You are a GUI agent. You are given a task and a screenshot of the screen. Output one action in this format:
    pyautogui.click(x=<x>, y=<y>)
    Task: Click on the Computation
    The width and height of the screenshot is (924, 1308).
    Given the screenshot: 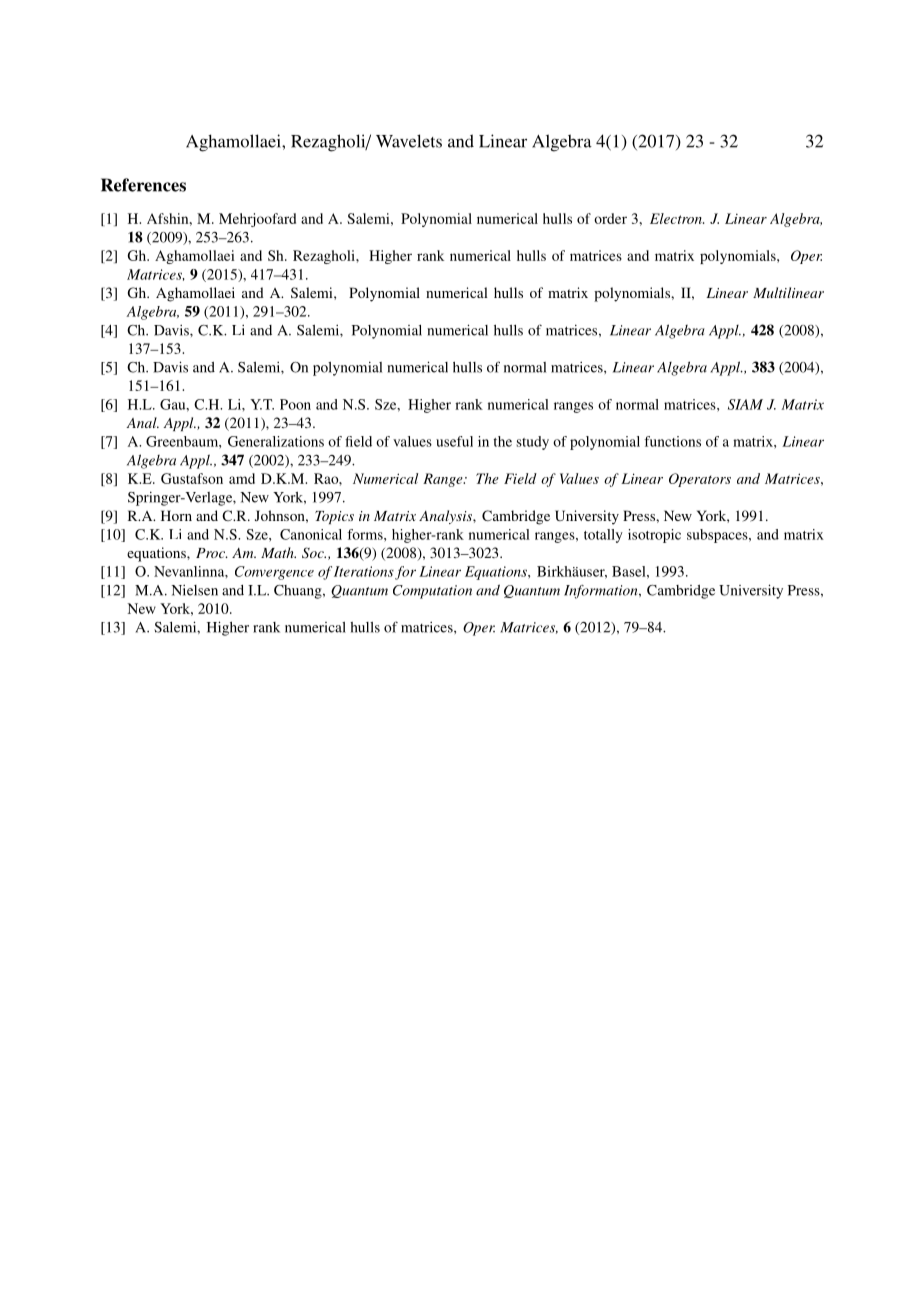 What is the action you would take?
    pyautogui.click(x=432, y=592)
